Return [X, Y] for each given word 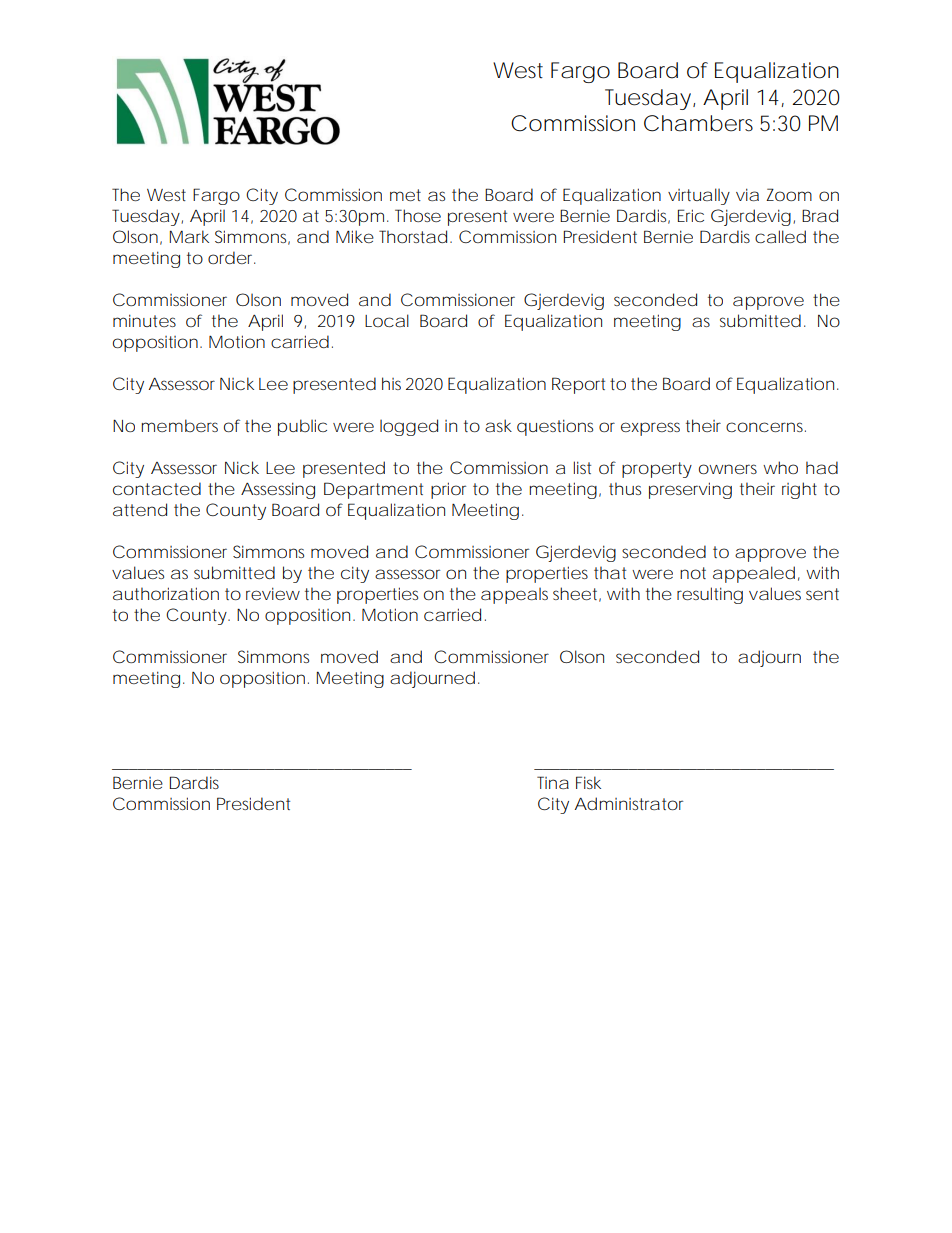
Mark [189, 236]
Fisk [588, 782]
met [405, 195]
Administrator [629, 803]
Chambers [698, 123]
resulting [710, 595]
